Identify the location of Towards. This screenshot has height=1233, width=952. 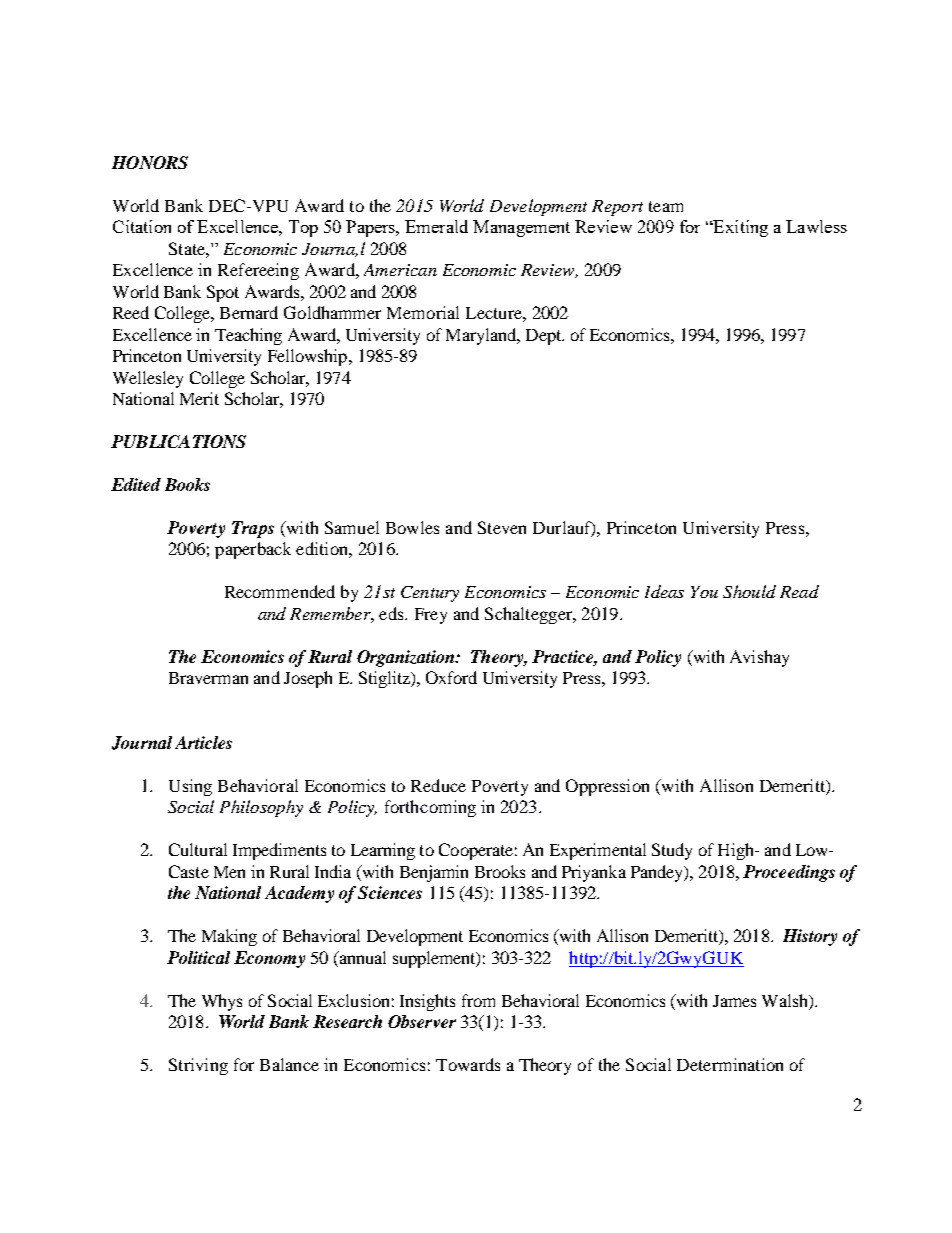
(468, 1064).
